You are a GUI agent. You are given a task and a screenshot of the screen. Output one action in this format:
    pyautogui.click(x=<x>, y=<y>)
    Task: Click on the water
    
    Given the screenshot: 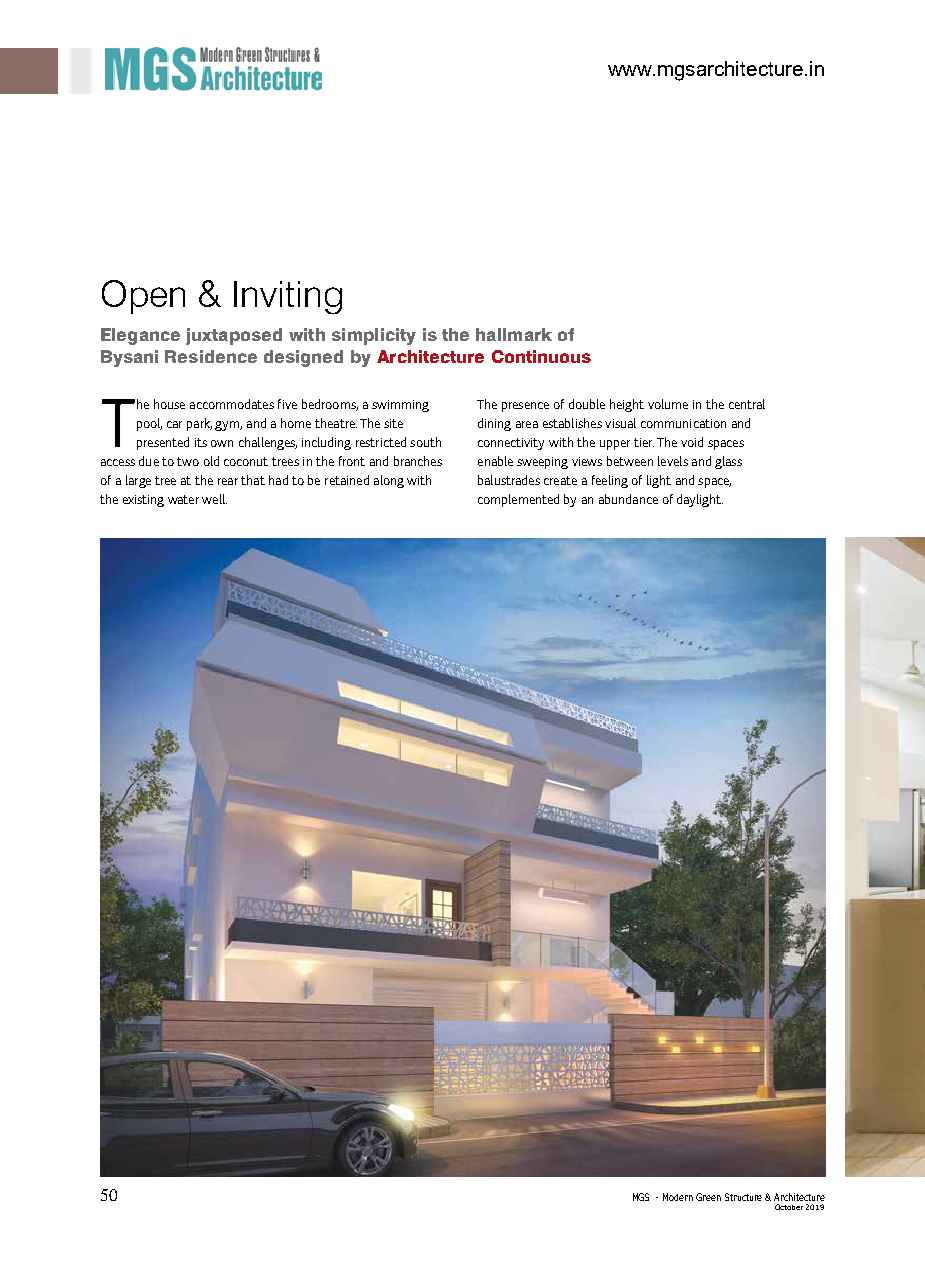 What is the action you would take?
    pyautogui.click(x=183, y=499)
